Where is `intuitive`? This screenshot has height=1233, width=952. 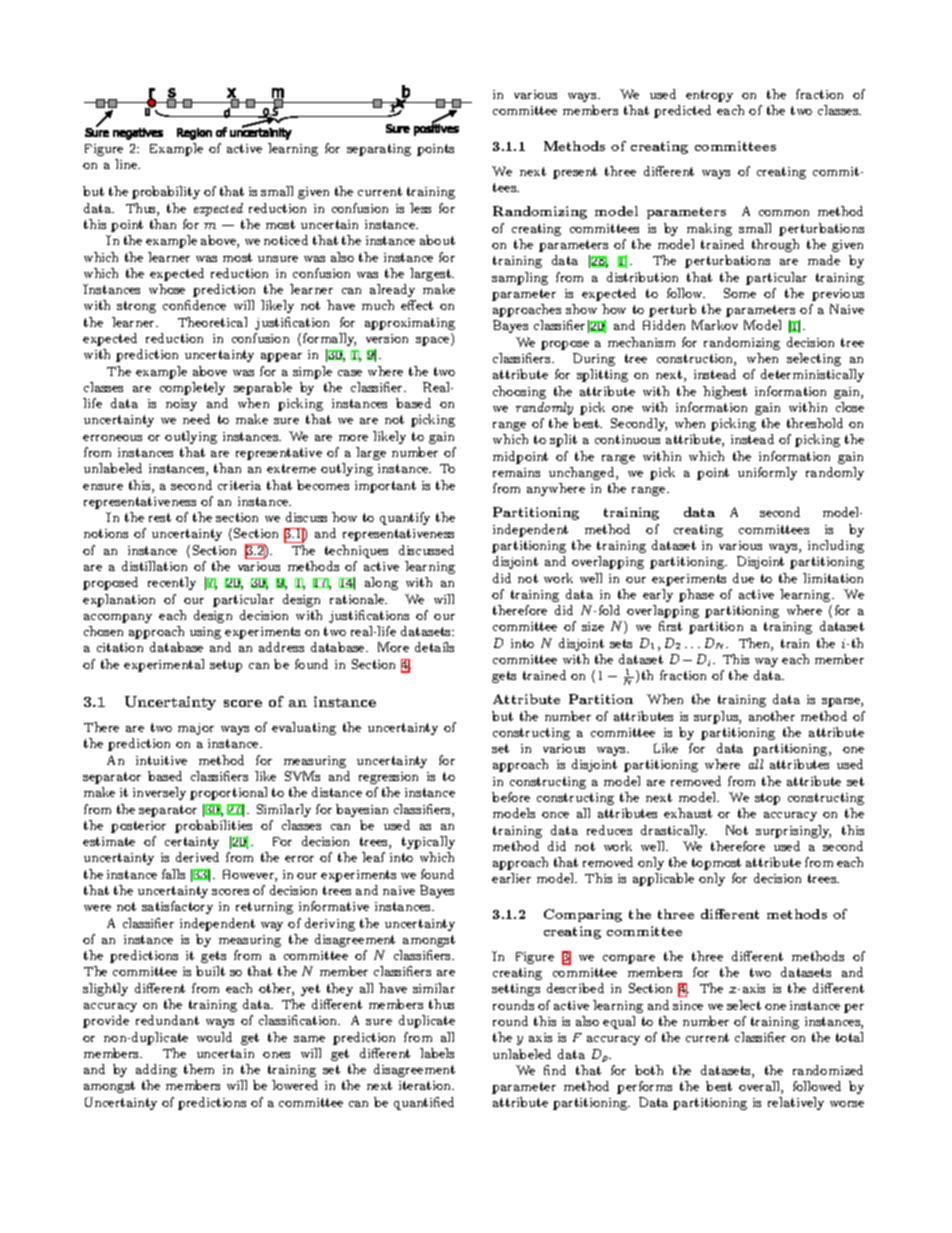 intuitive is located at coordinates (161, 760).
